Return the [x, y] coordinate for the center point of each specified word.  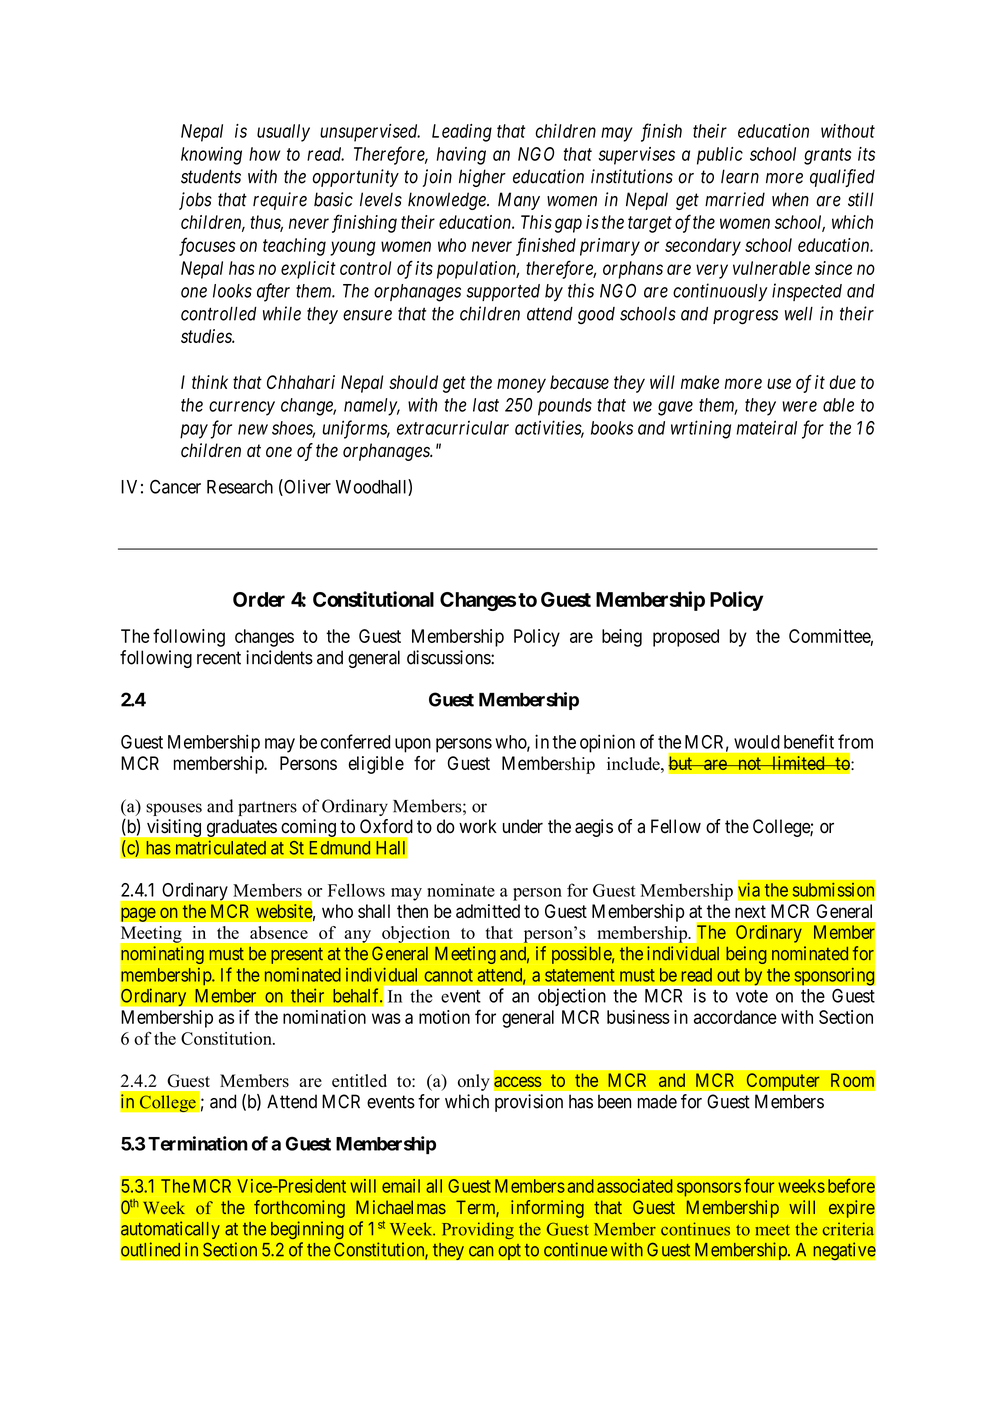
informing [547, 1209]
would [757, 742]
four [759, 1185]
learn [740, 176]
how [264, 154]
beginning [307, 1230]
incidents [279, 657]
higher [482, 178]
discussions [449, 657]
